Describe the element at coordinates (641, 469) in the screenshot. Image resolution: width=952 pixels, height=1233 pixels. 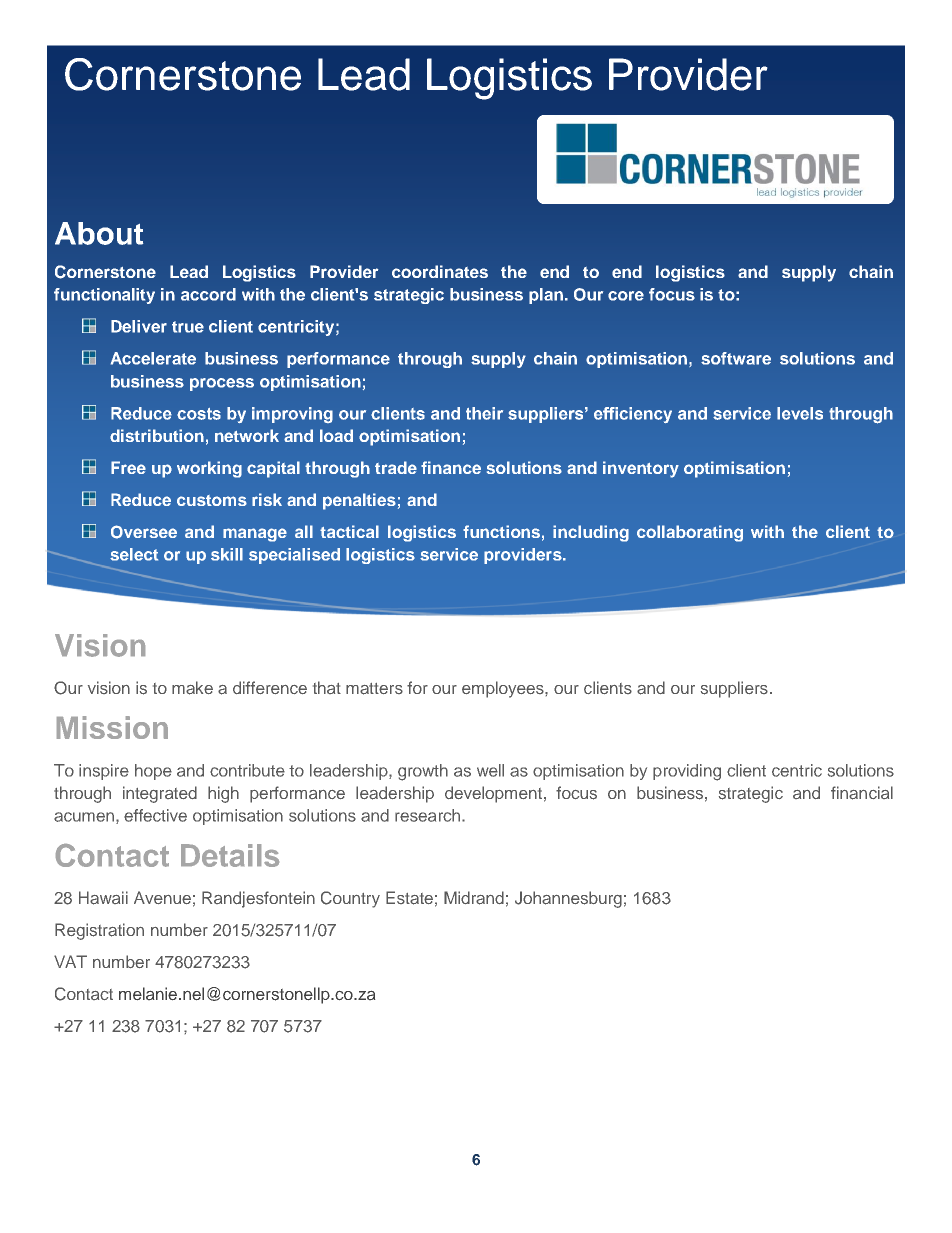
I see `inventory` at that location.
